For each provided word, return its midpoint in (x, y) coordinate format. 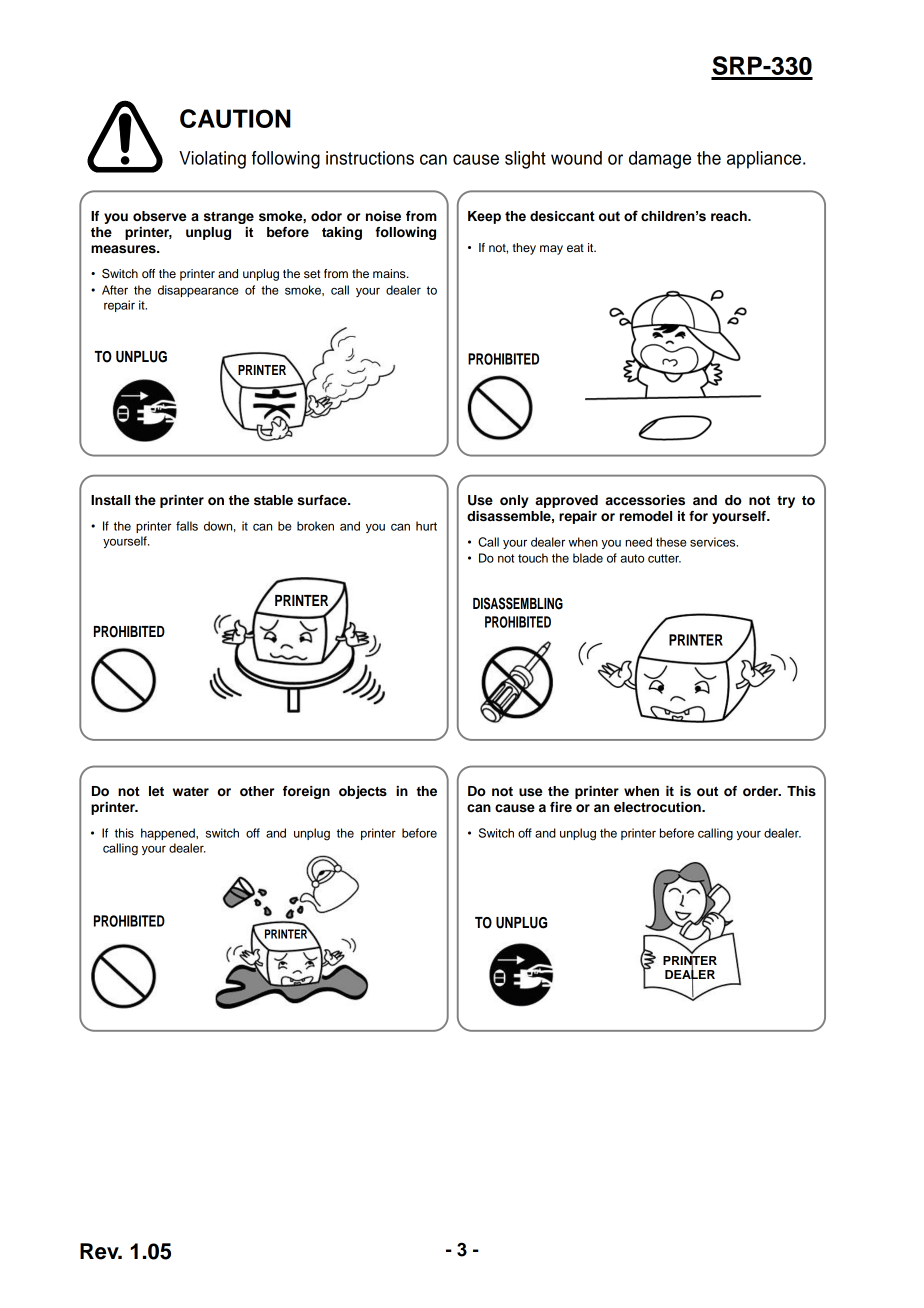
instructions (370, 158)
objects (363, 792)
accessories (645, 500)
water (191, 791)
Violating (212, 160)
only (514, 501)
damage (660, 160)
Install (110, 500)
